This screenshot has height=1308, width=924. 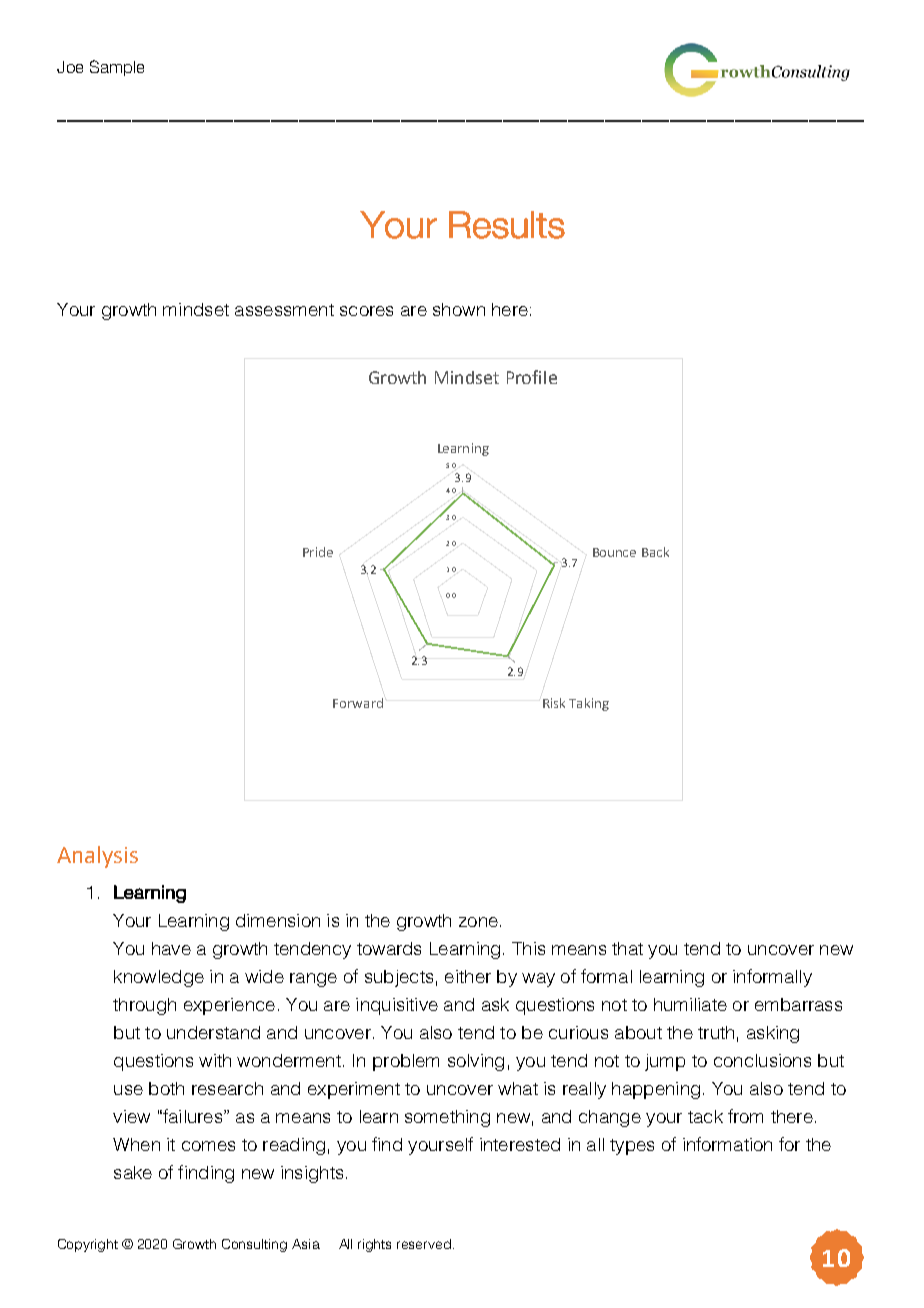 I want to click on have, so click(x=171, y=948).
